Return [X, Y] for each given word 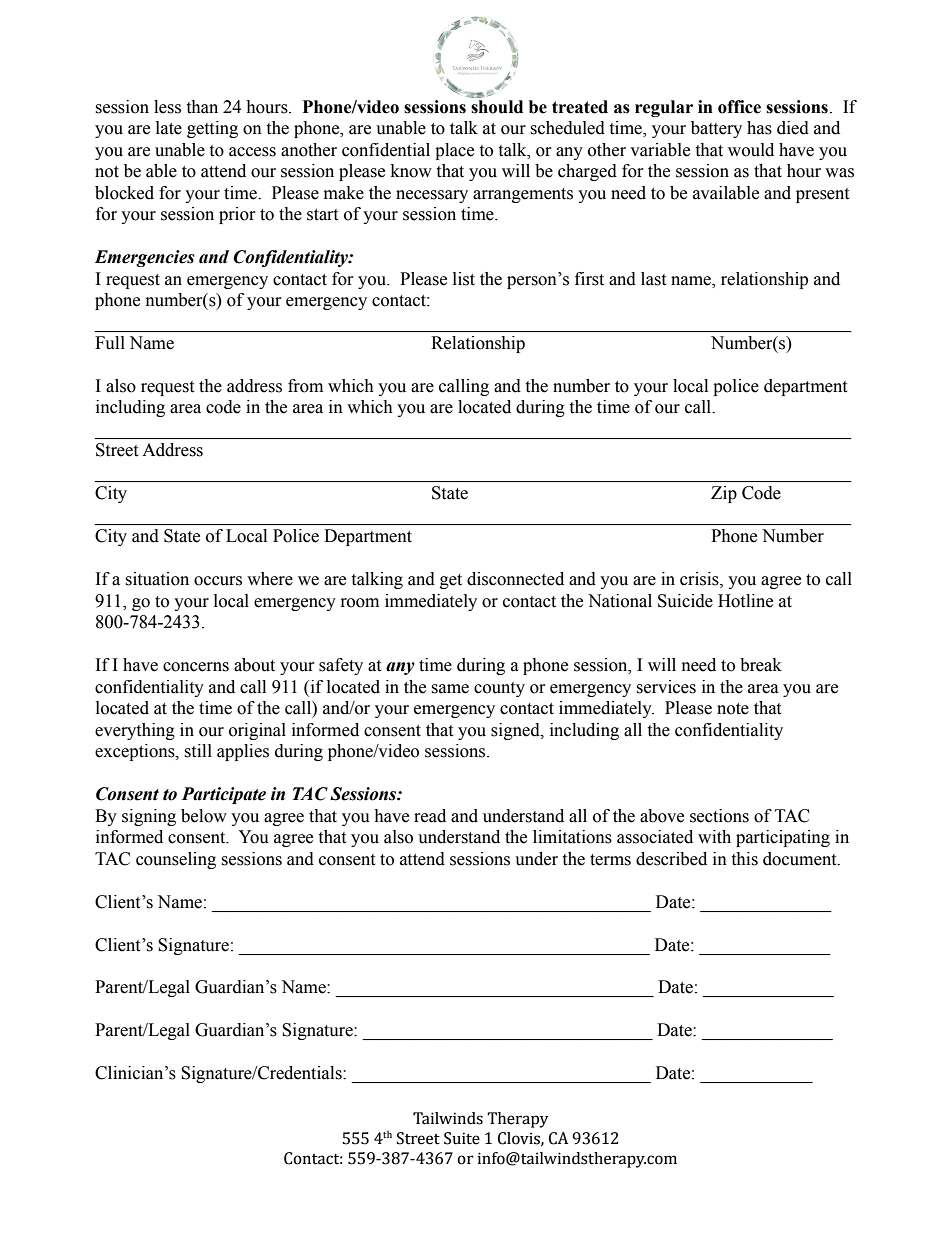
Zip [724, 494]
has [759, 128]
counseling [176, 860]
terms [610, 860]
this [744, 859]
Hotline [745, 601]
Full [110, 343]
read [430, 816]
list [464, 279]
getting [212, 129]
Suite [462, 1138]
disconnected [515, 579]
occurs [218, 581]
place [454, 151]
